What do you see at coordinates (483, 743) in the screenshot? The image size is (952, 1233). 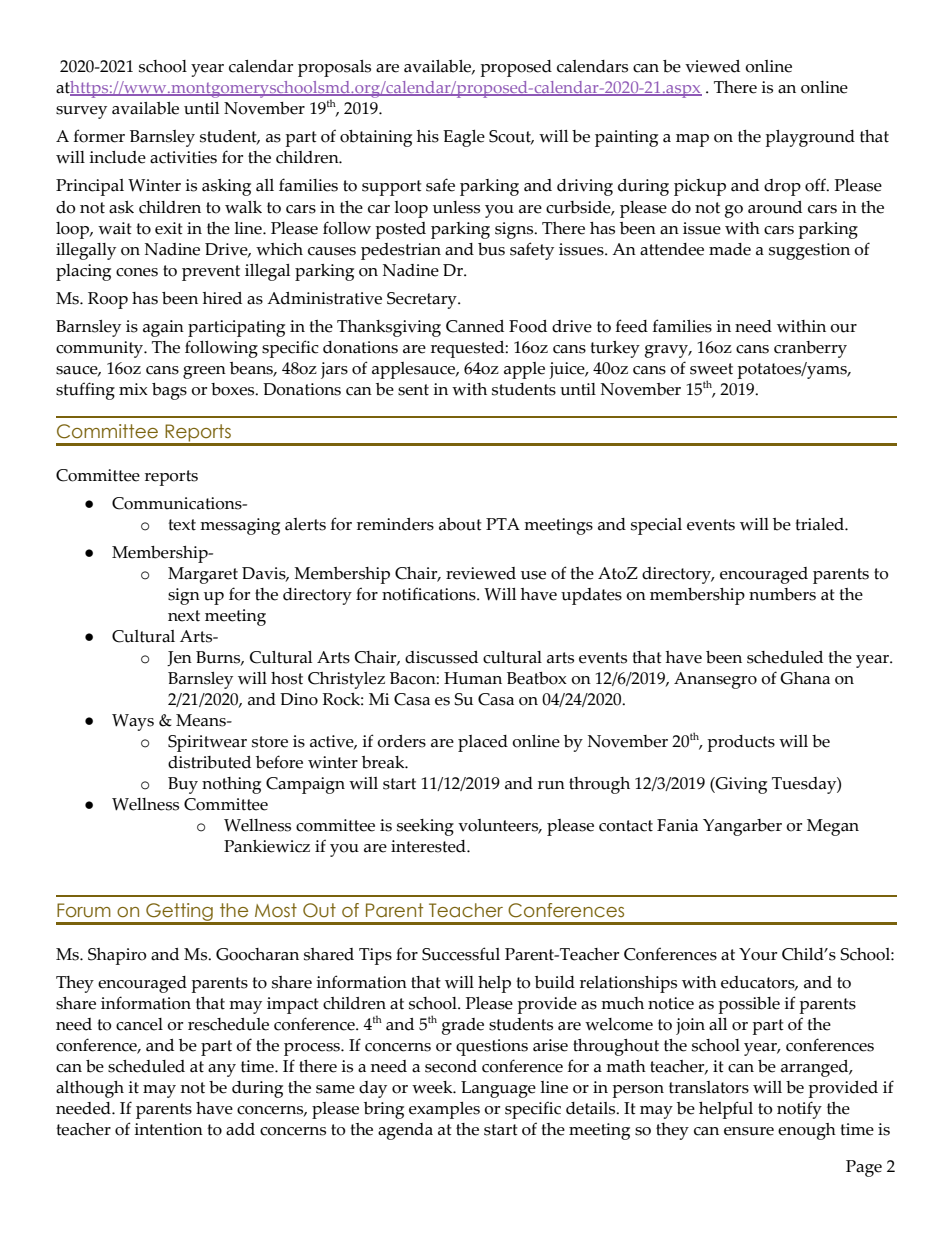 I see `placed` at bounding box center [483, 743].
